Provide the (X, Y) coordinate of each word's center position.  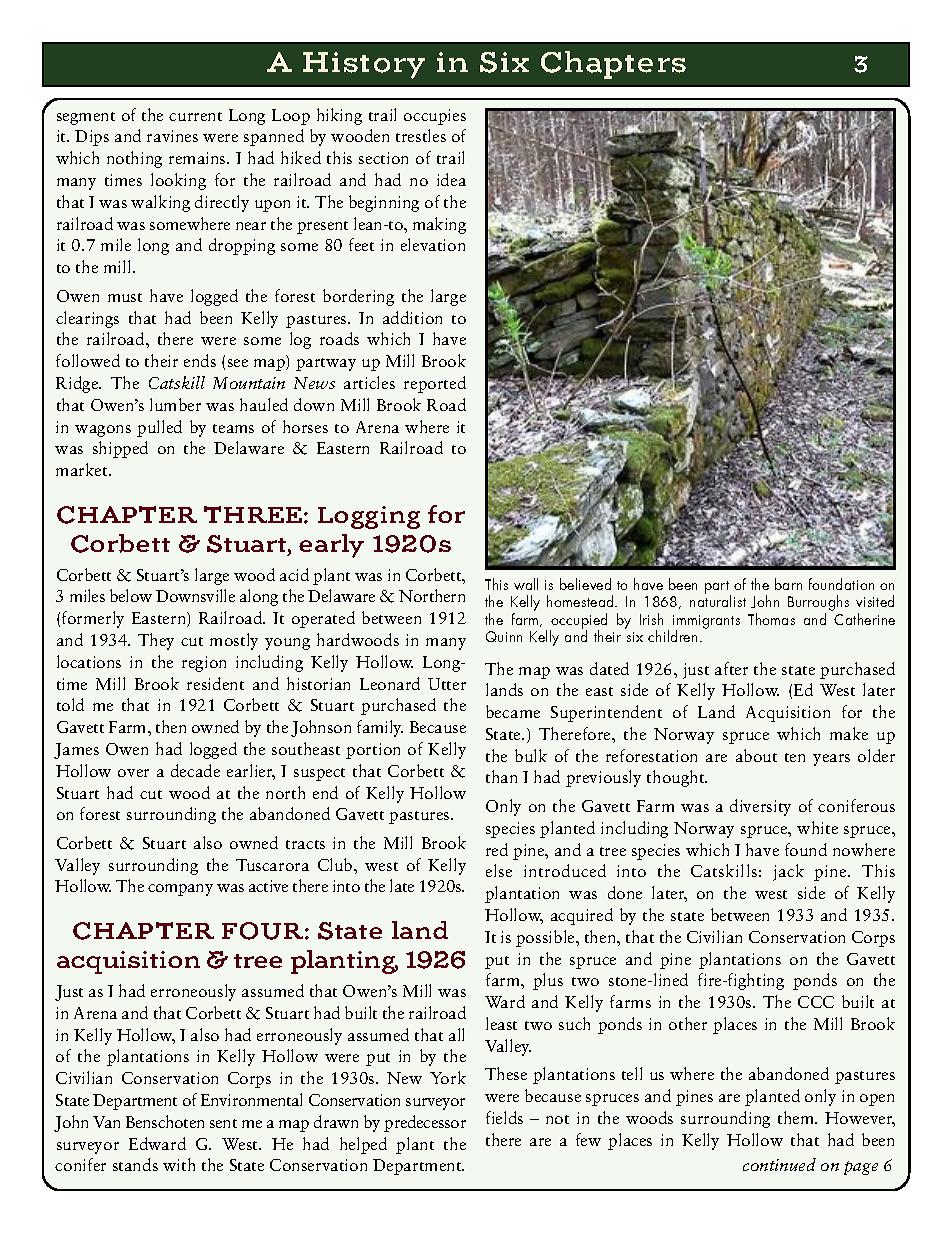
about (756, 755)
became (513, 711)
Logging (369, 517)
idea (451, 179)
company (180, 890)
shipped (120, 449)
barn (788, 584)
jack (788, 872)
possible (546, 938)
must (125, 297)
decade (195, 770)
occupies (435, 117)
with (179, 1164)
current (195, 116)
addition (412, 317)
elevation (433, 244)
